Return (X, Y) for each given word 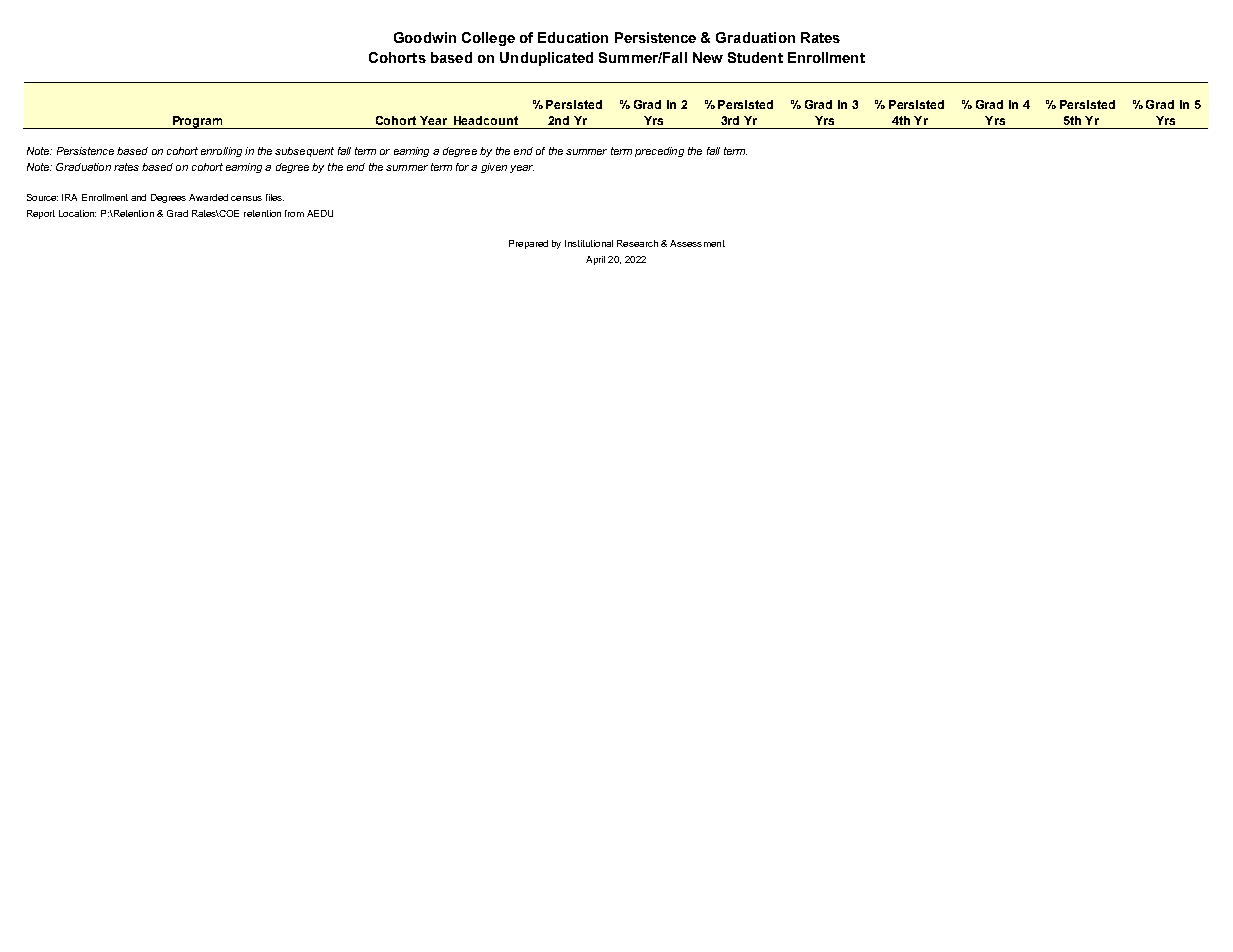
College (488, 39)
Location (77, 213)
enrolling (221, 152)
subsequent (304, 152)
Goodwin (425, 37)
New (708, 57)
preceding (659, 152)
